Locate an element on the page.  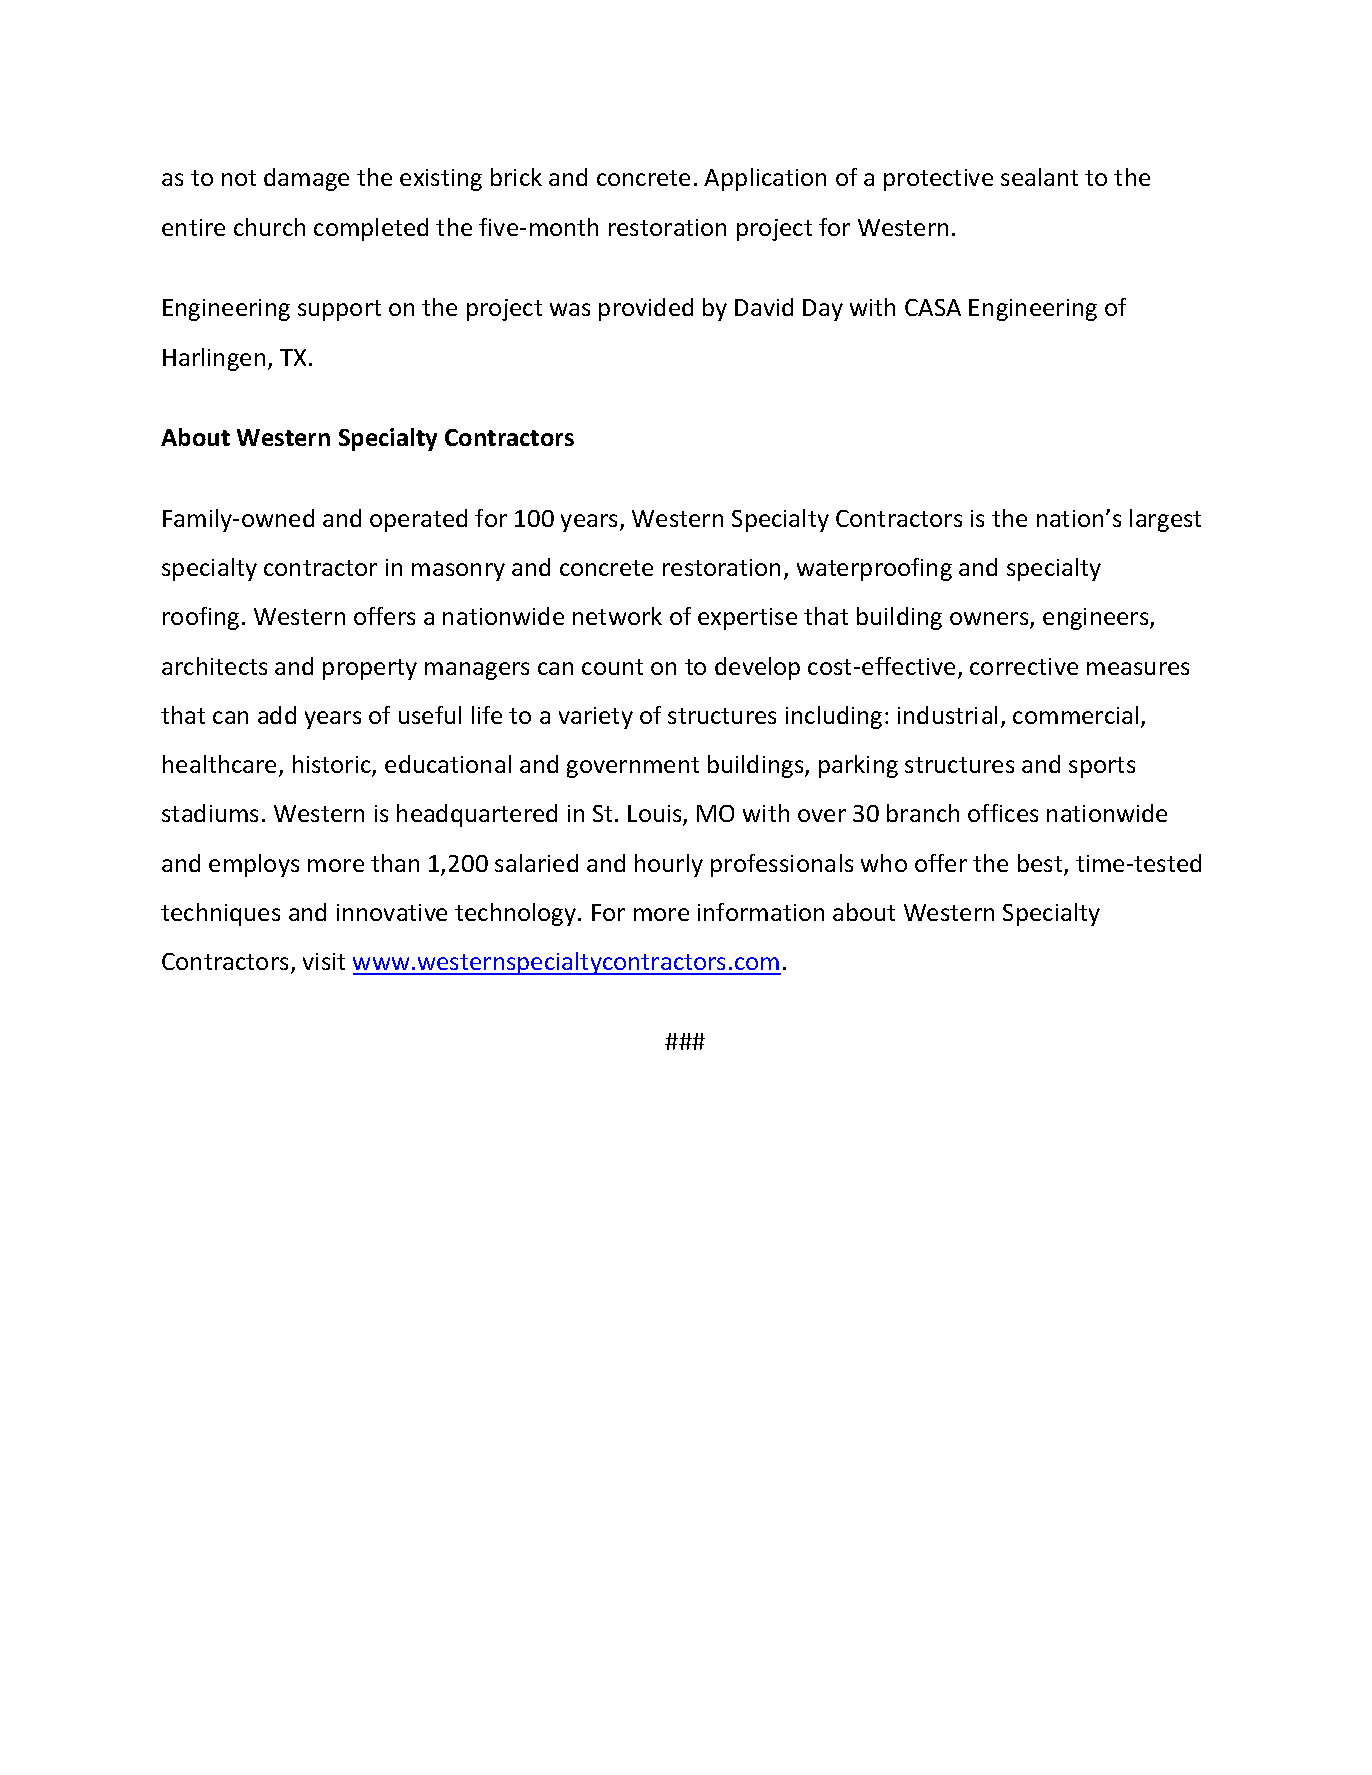
largest is located at coordinates (1165, 520).
